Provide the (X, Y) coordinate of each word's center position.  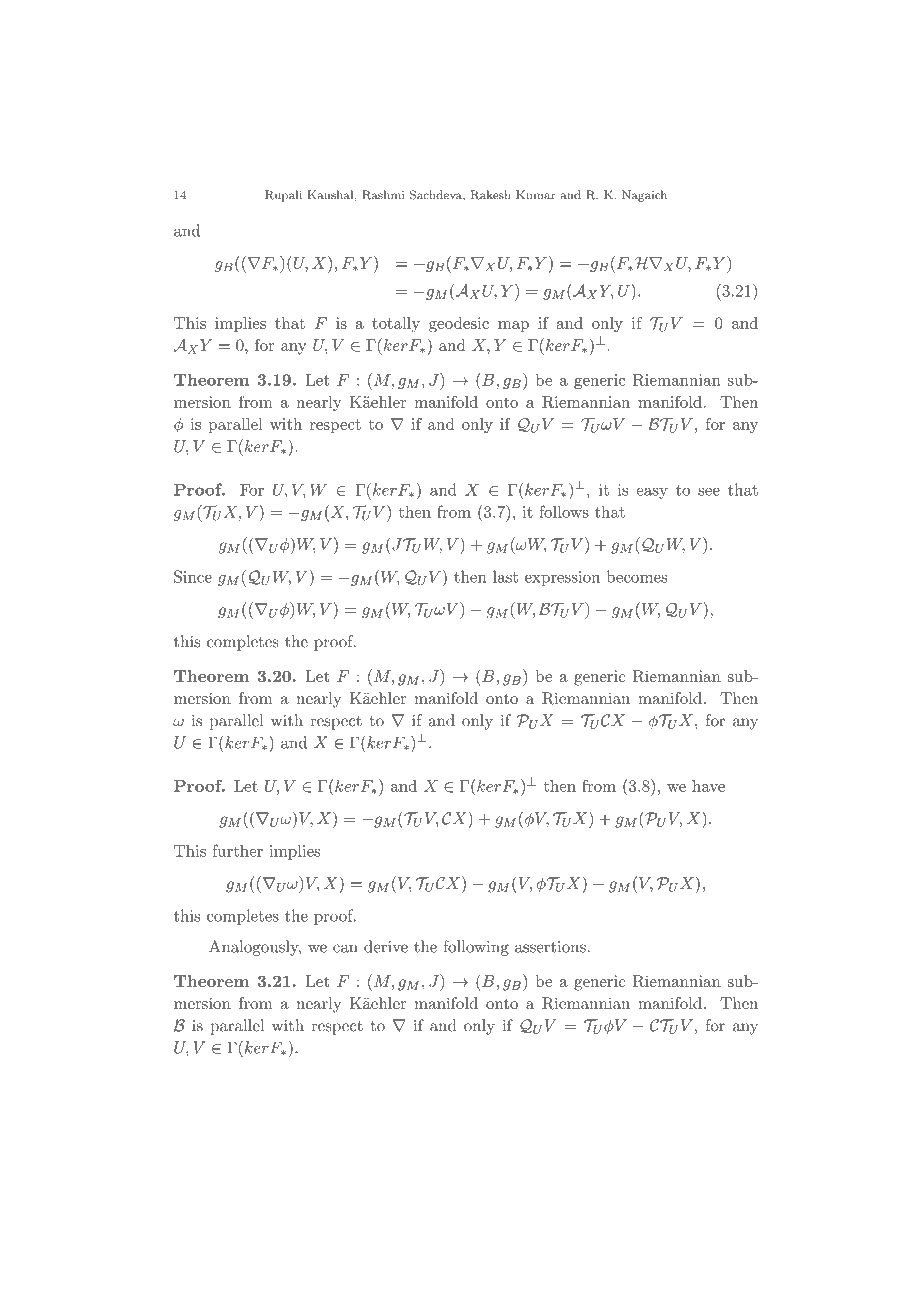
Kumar (536, 195)
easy (652, 493)
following (476, 948)
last (505, 576)
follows (564, 511)
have (708, 786)
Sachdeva (437, 196)
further (237, 850)
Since (193, 576)
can (345, 948)
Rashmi (383, 195)
